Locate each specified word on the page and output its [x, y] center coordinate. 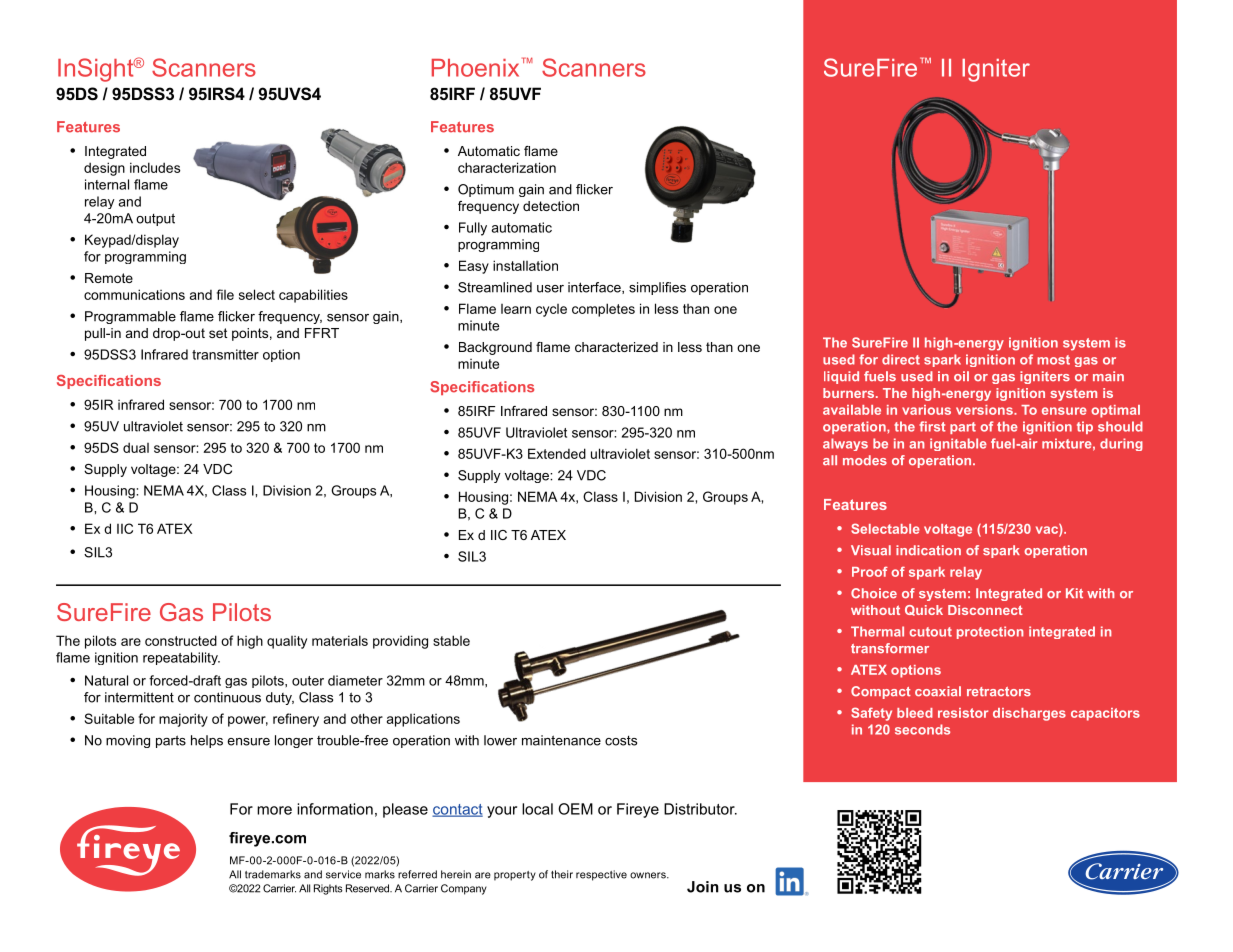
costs [621, 741]
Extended [557, 453]
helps [207, 741]
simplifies [657, 288]
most [1053, 360]
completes [603, 310]
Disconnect [985, 610]
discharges [1029, 714]
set [218, 333]
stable [451, 640]
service [343, 874]
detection [551, 206]
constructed [181, 640]
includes [155, 167]
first [932, 426]
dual [136, 447]
